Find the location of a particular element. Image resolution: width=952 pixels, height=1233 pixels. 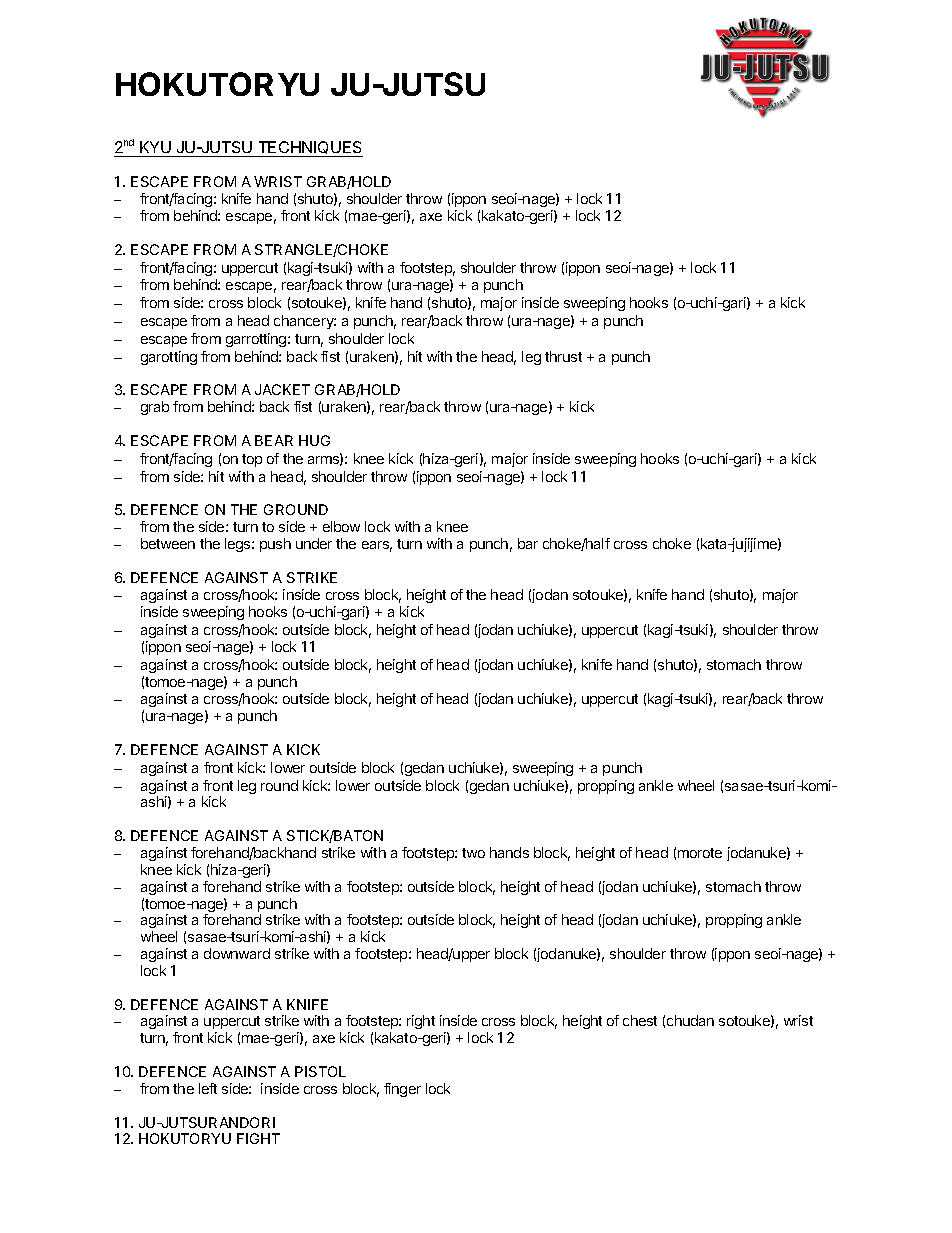

TECHNIQUES is located at coordinates (309, 149).
